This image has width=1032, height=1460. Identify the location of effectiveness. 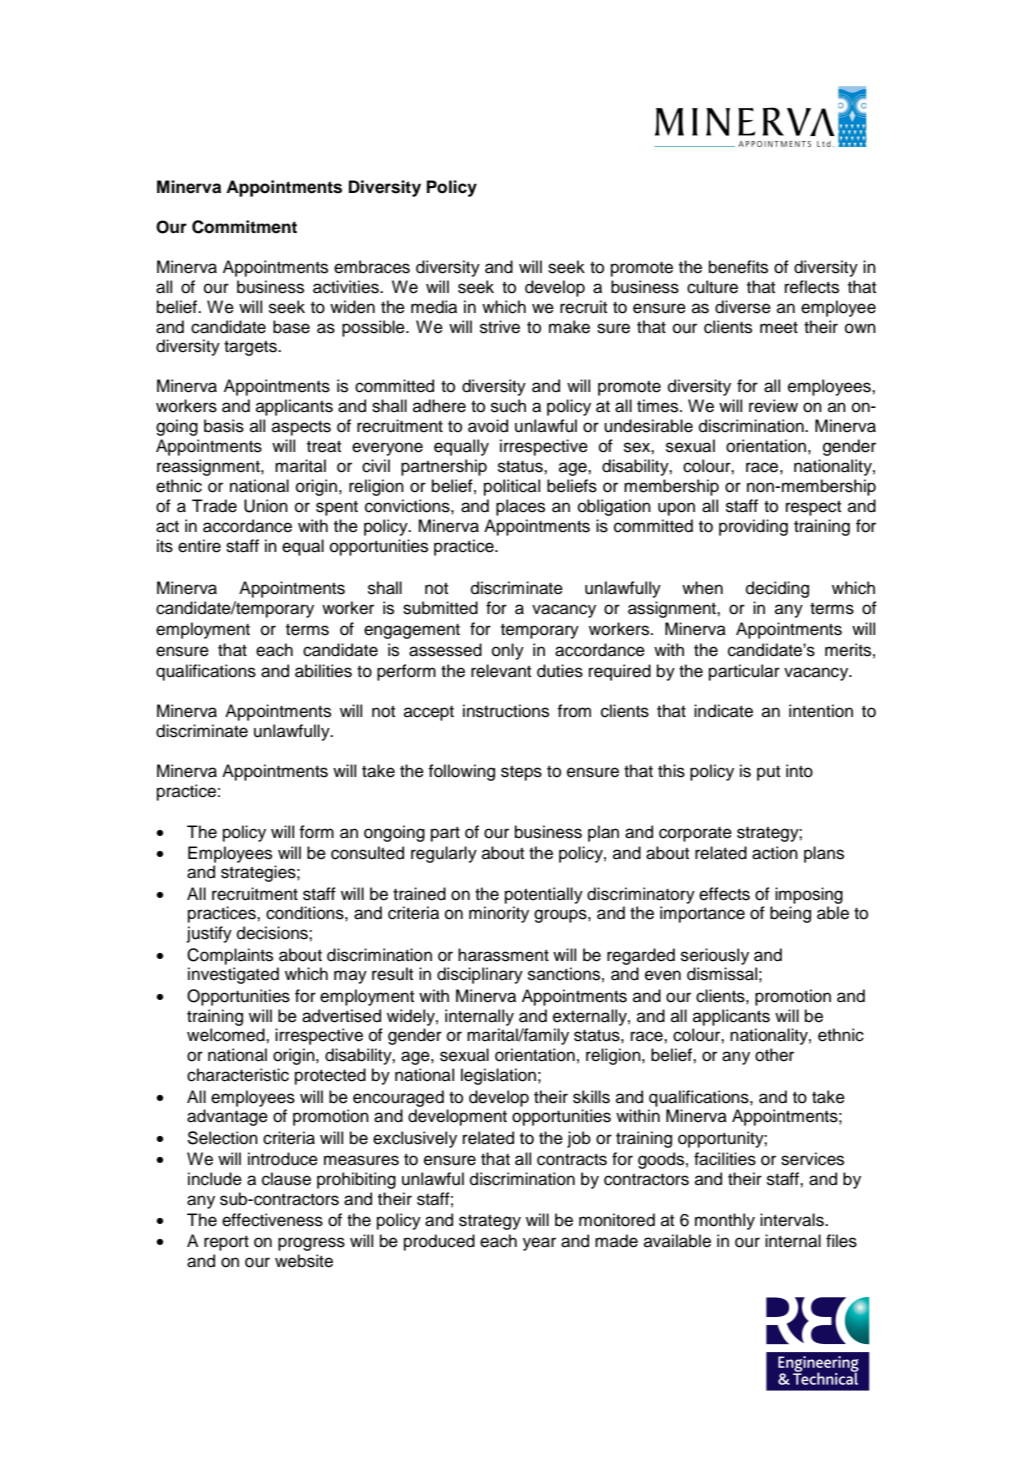
(272, 1220).
